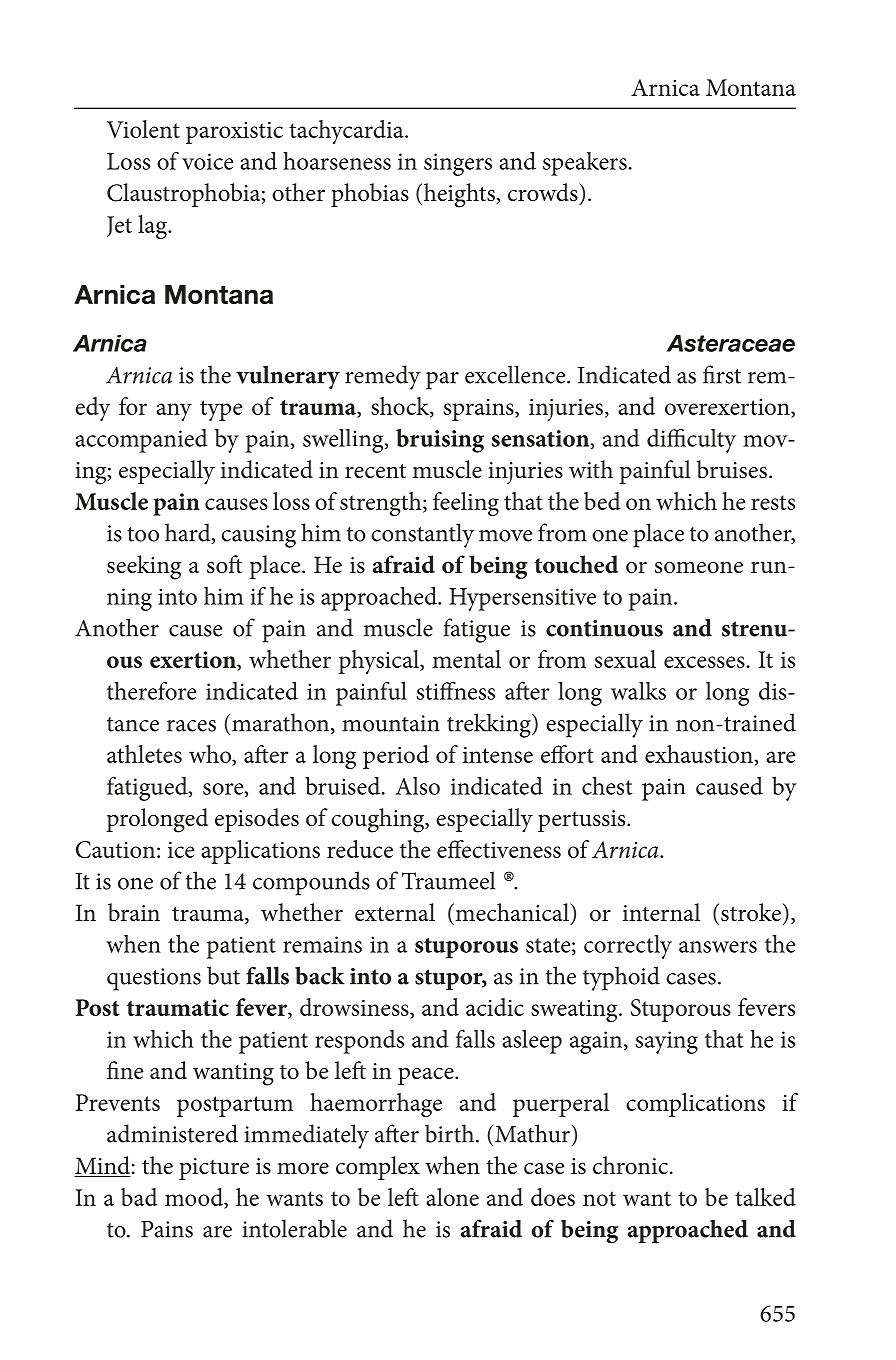  I want to click on picture, so click(214, 1169).
